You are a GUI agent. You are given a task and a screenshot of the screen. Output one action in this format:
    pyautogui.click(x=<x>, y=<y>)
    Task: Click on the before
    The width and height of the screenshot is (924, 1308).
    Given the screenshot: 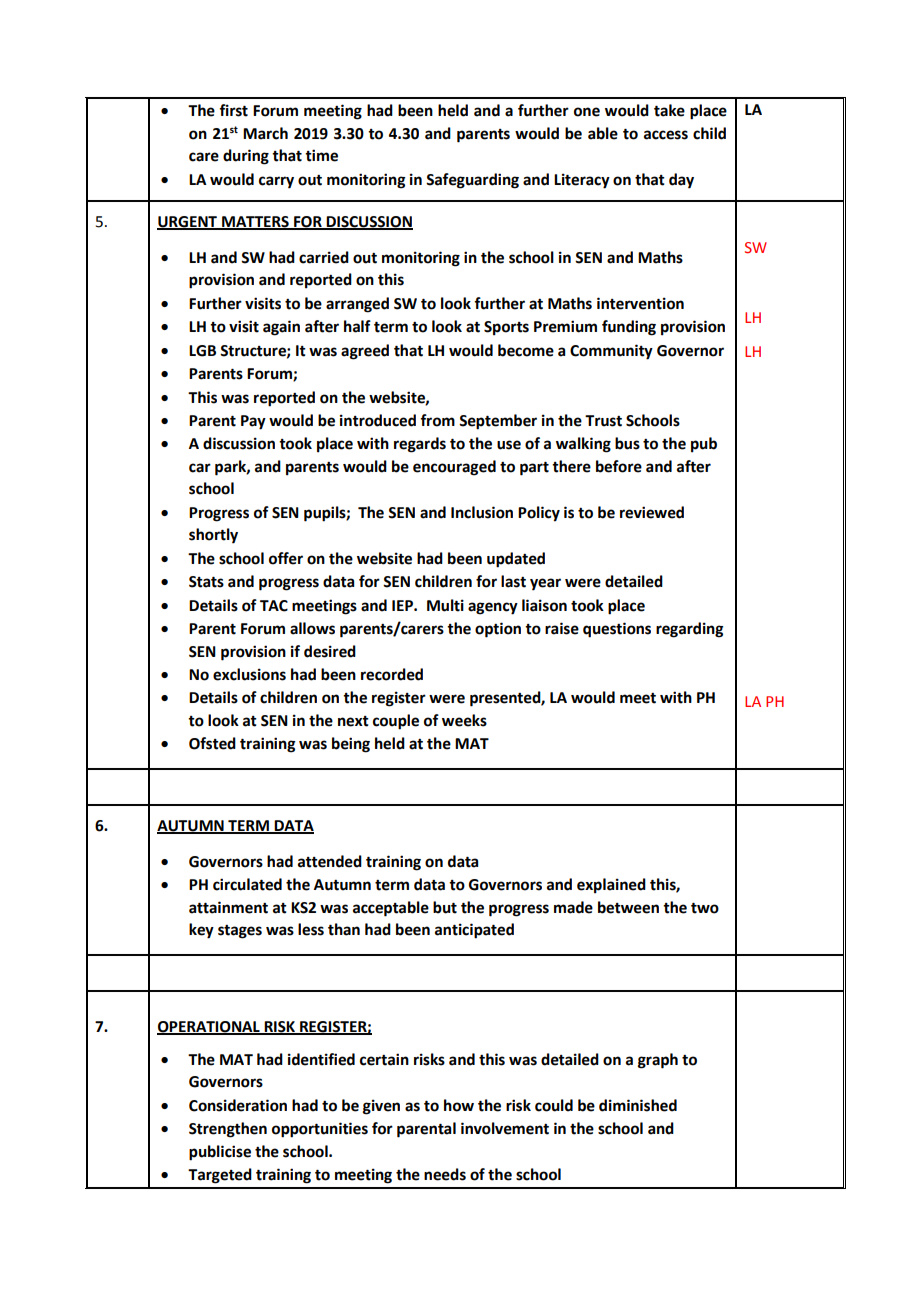 What is the action you would take?
    pyautogui.click(x=619, y=466)
